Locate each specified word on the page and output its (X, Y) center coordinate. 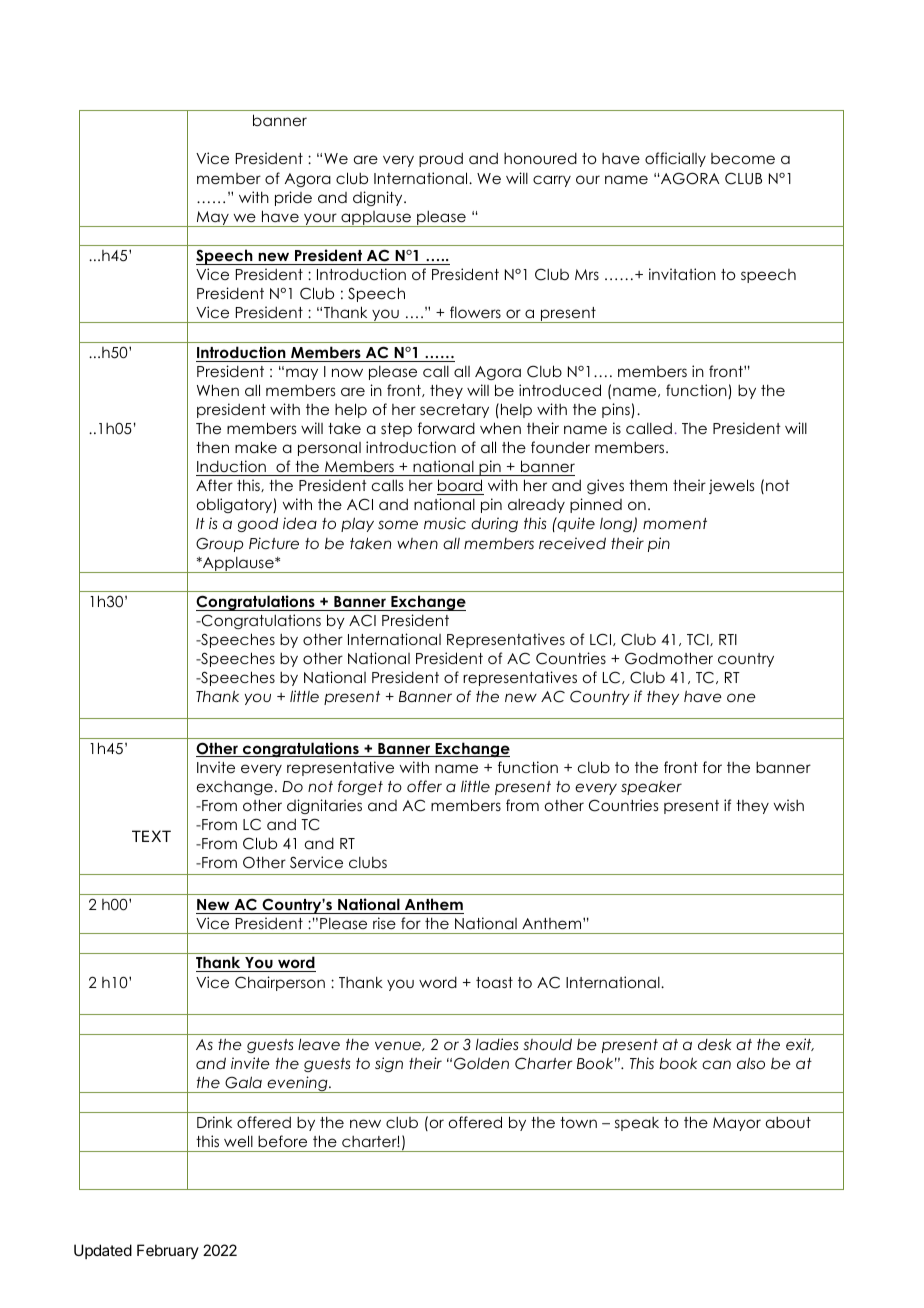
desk (714, 1044)
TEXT (151, 836)
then (212, 447)
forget (360, 787)
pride (293, 198)
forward (446, 428)
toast (494, 982)
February (168, 1251)
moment (675, 523)
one (741, 697)
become (743, 158)
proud (441, 159)
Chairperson (280, 983)
